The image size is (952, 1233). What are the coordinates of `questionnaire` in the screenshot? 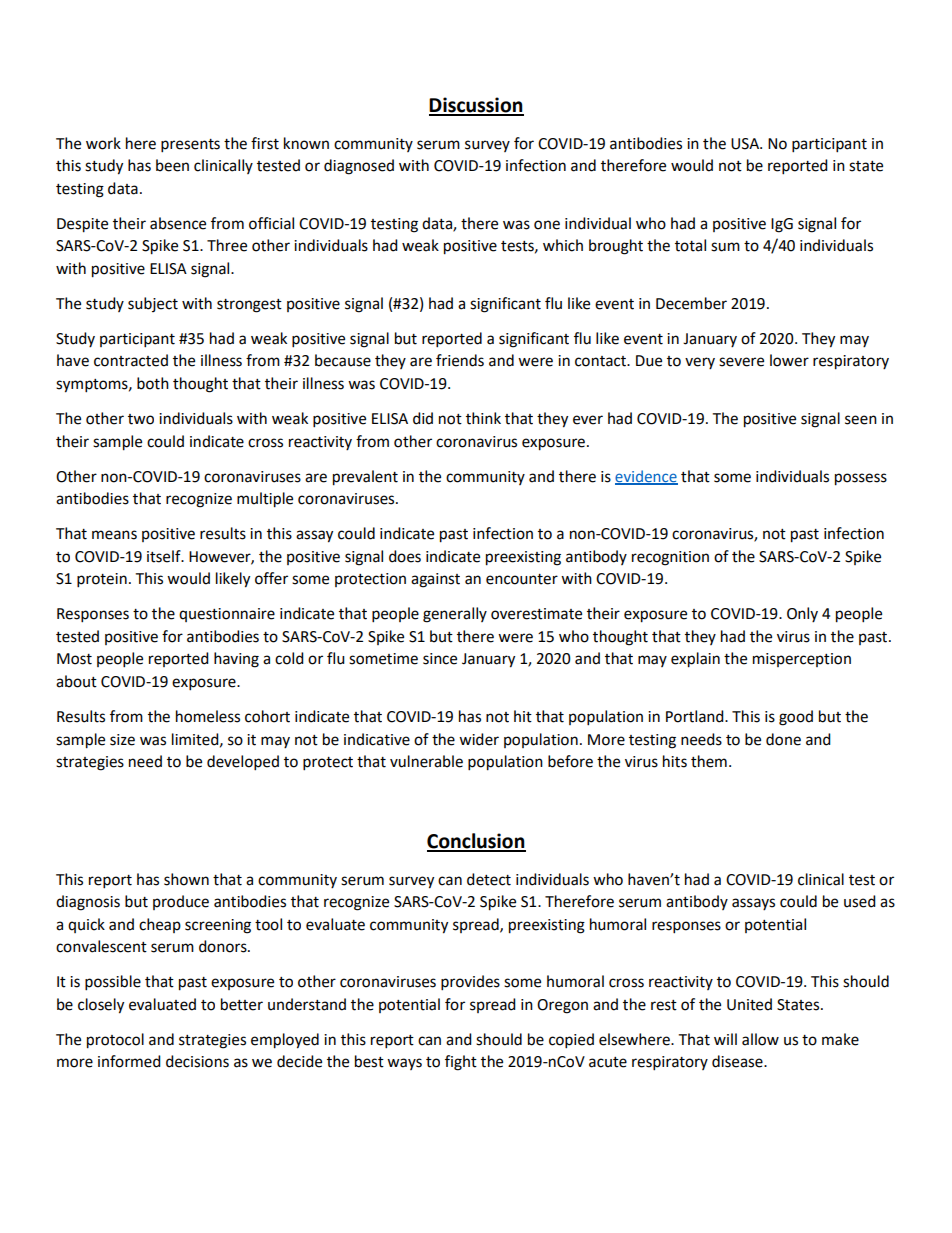 It's located at (227, 615).
